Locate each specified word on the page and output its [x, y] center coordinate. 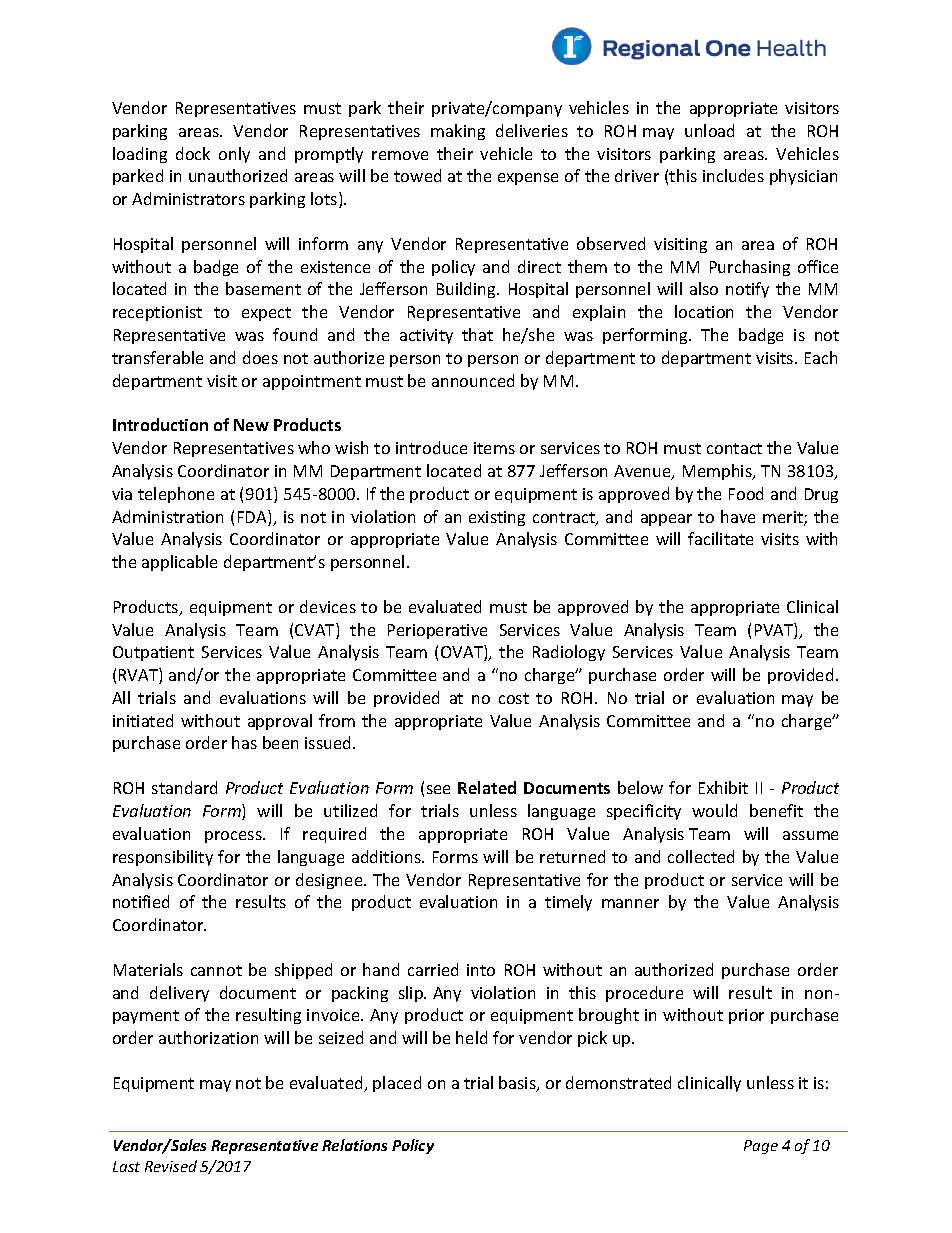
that [477, 334]
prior [746, 1016]
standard [184, 787]
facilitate [720, 538]
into [481, 970]
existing [497, 518]
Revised [171, 1166]
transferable [157, 357]
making [458, 132]
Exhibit [723, 787]
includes [733, 175]
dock [193, 153]
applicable [179, 563]
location [704, 311]
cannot [216, 970]
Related [487, 787]
